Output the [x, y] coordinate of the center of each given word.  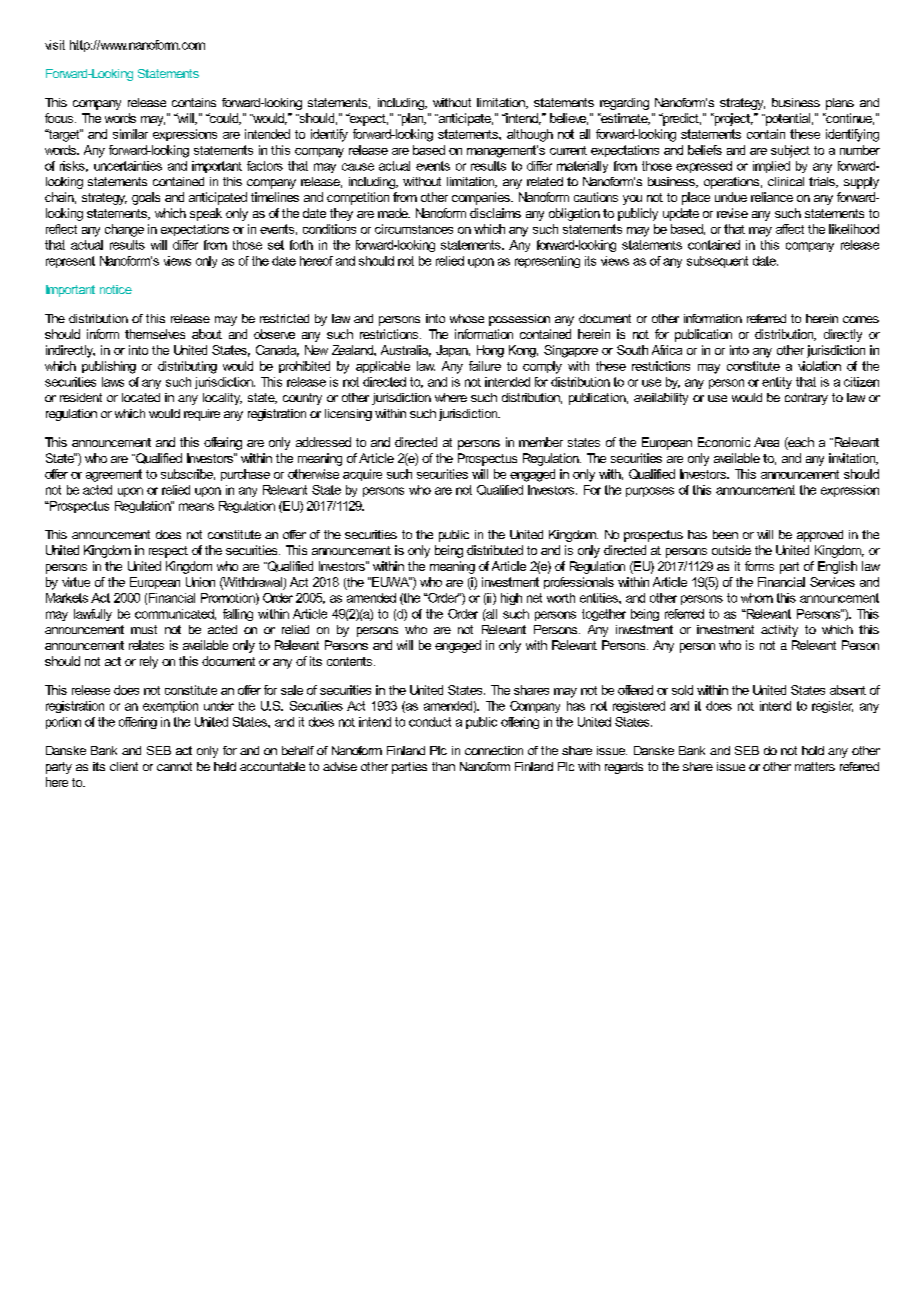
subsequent [717, 262]
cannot [174, 766]
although [530, 135]
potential [787, 119]
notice [116, 289]
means [196, 507]
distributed [495, 550]
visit [55, 45]
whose [467, 318]
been [725, 534]
